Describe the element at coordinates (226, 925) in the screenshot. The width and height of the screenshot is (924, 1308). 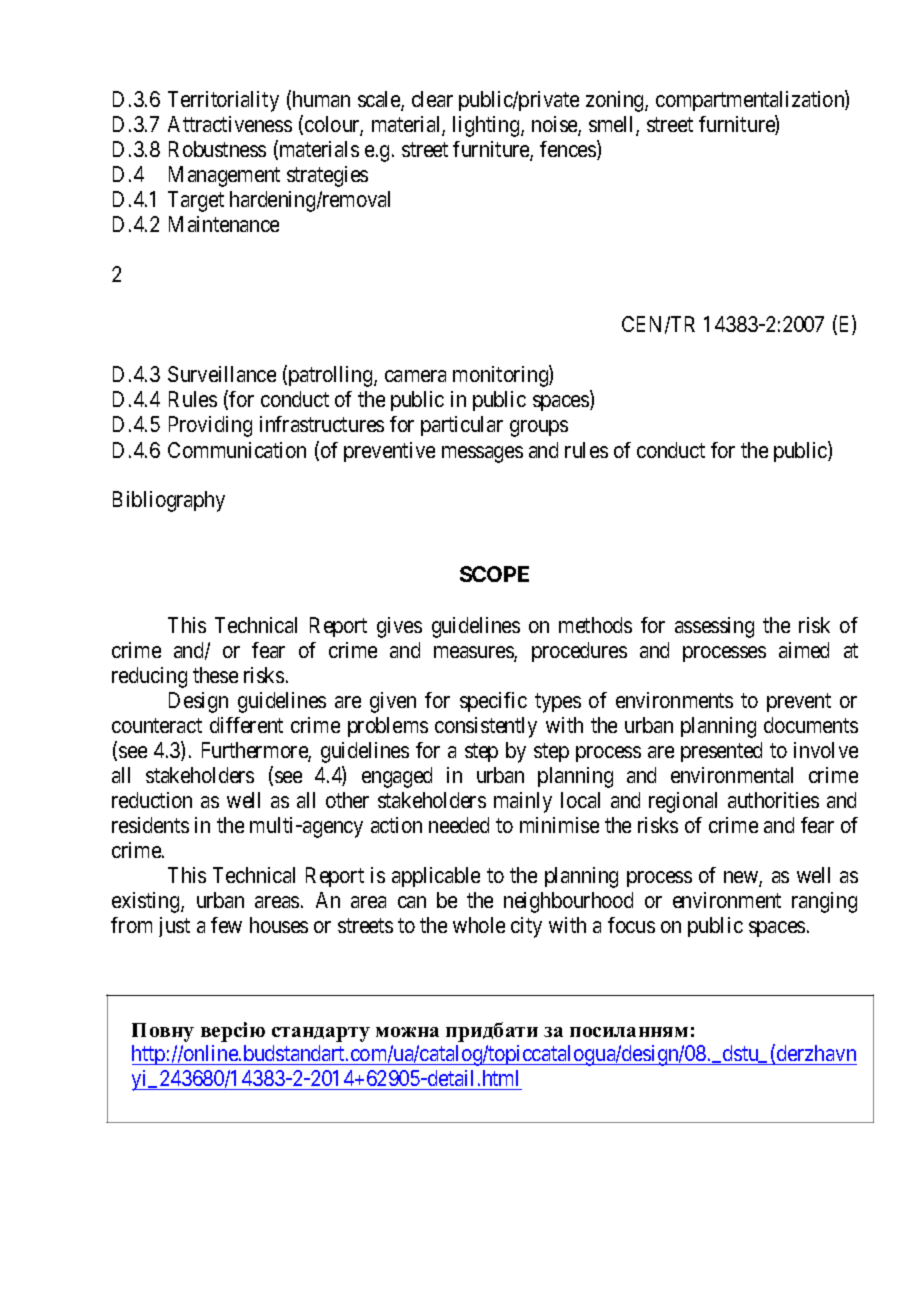
I see `few` at that location.
